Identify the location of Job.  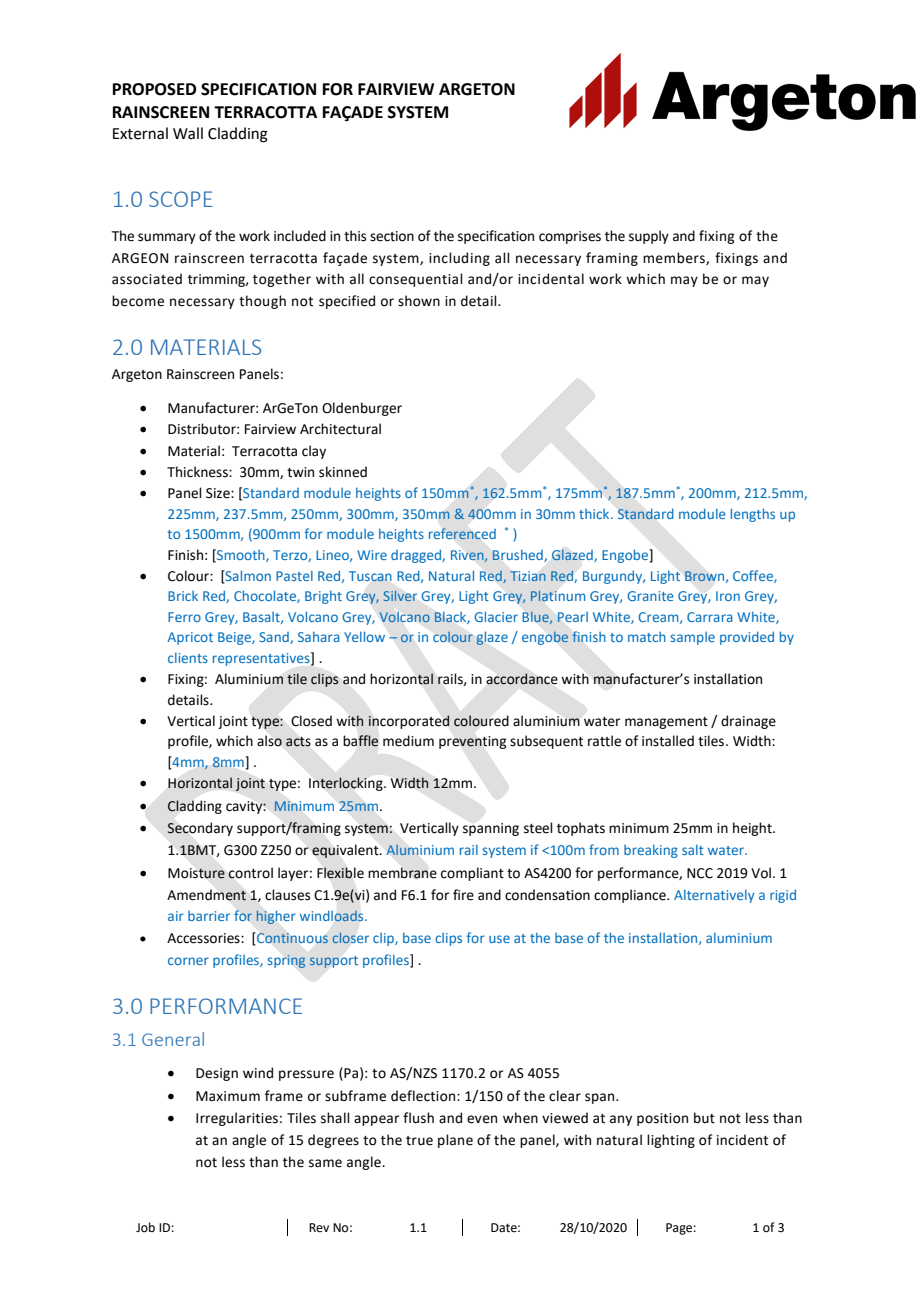
(145, 1227).
